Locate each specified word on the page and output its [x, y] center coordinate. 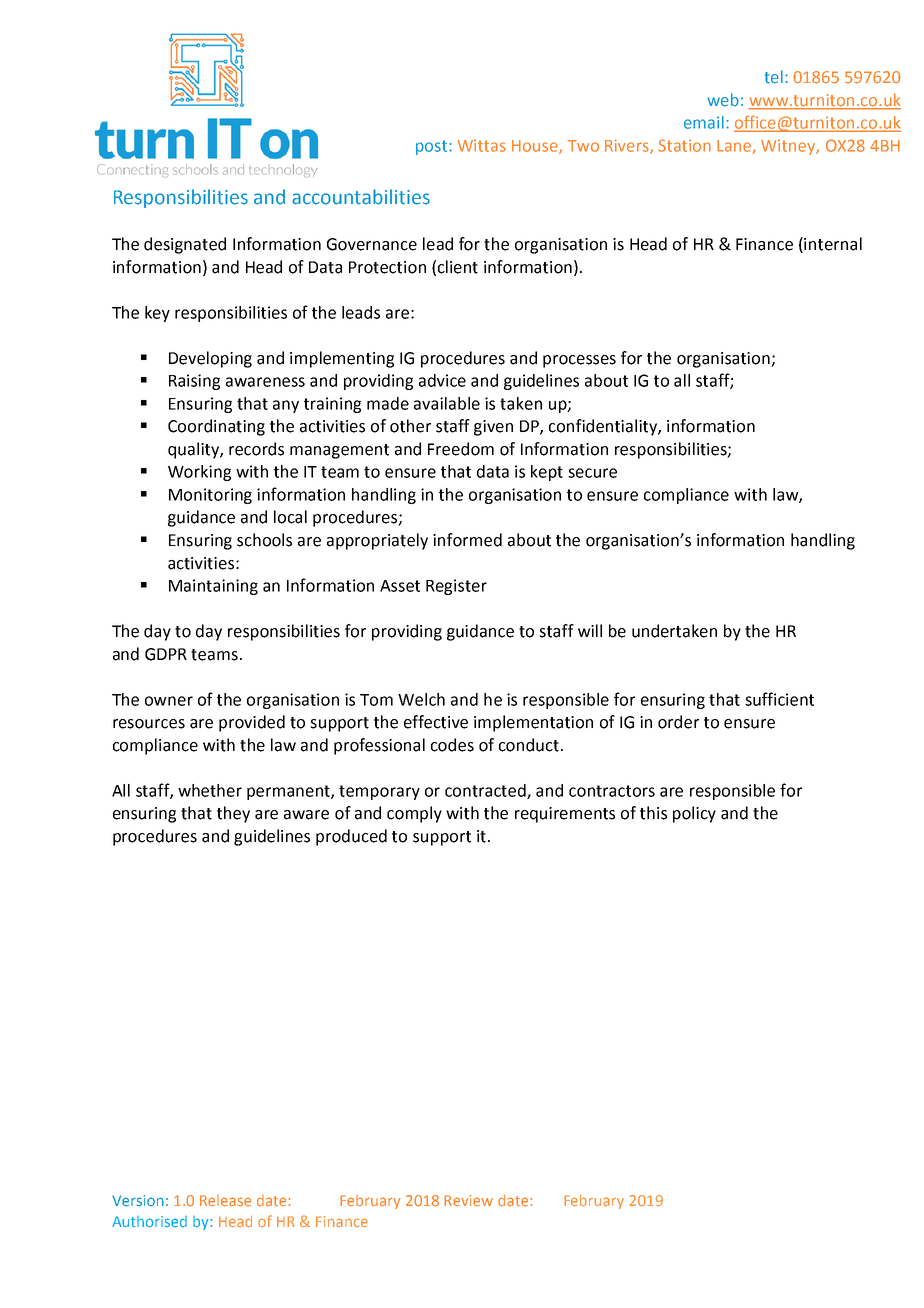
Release [225, 1201]
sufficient [779, 699]
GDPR [166, 654]
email [704, 122]
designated [185, 245]
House [536, 147]
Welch [421, 699]
